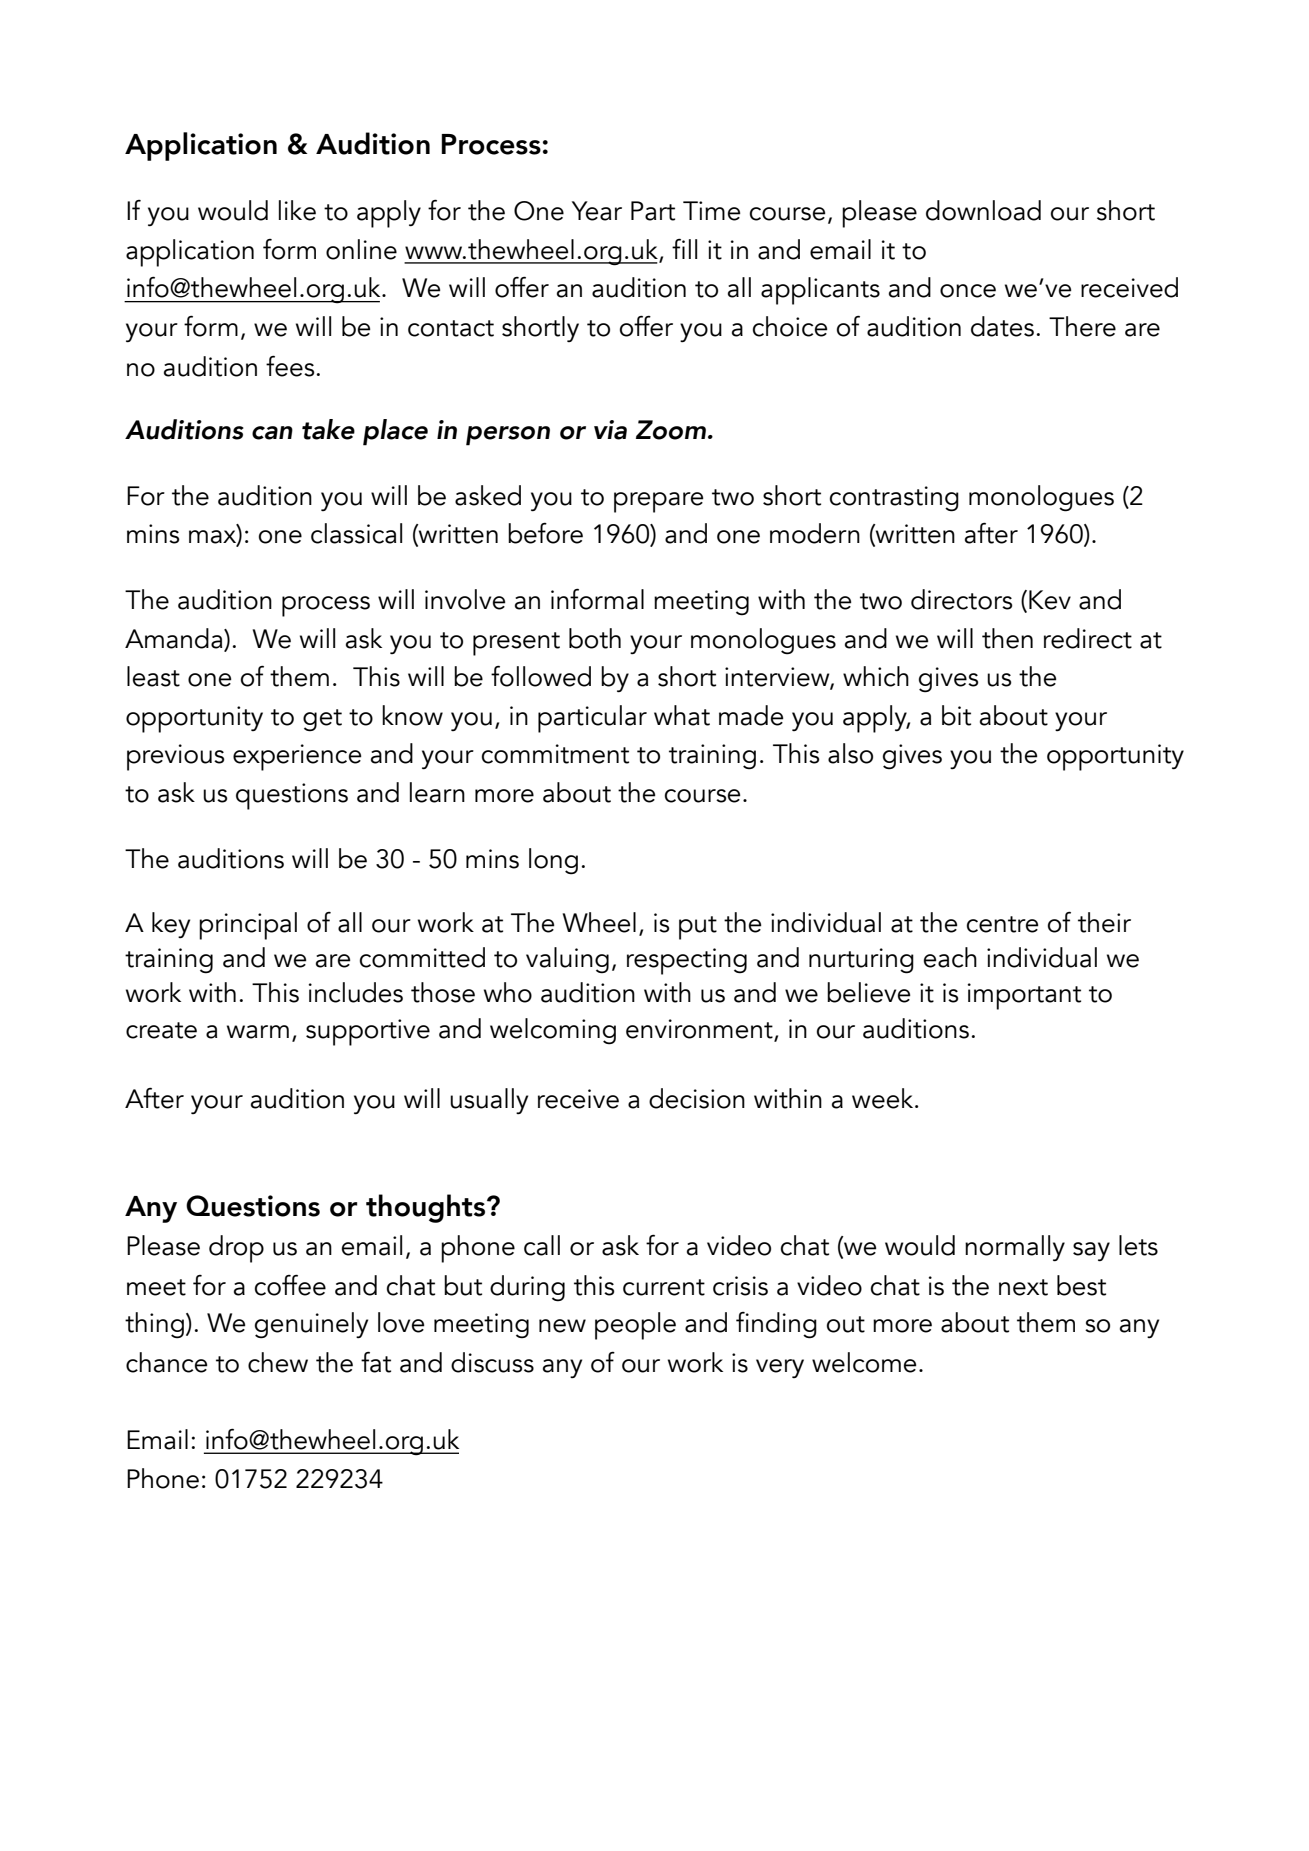 Image resolution: width=1309 pixels, height=1851 pixels. What do you see at coordinates (894, 499) in the screenshot?
I see `contrasting` at bounding box center [894, 499].
